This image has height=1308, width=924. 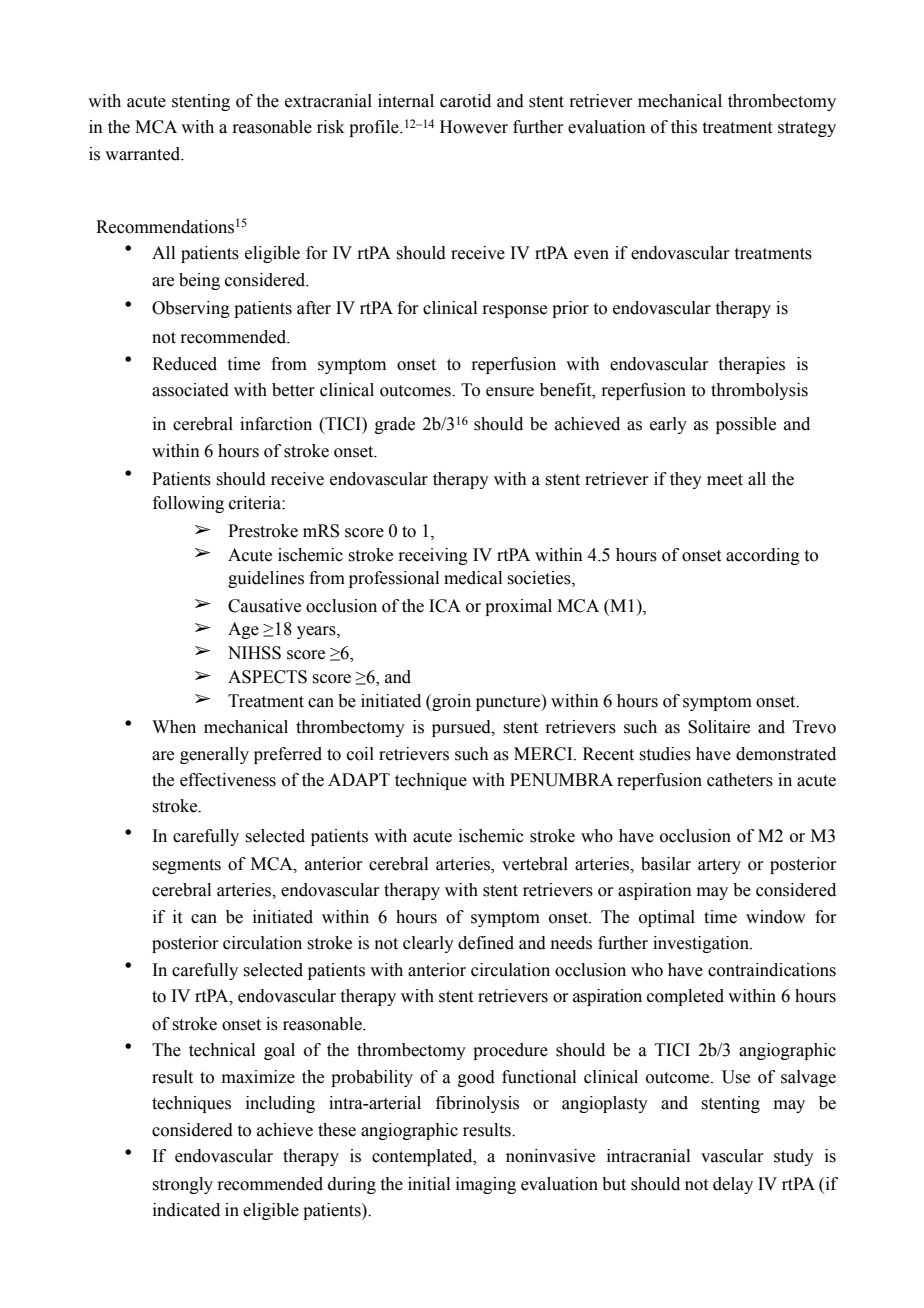 What do you see at coordinates (267, 677) in the image?
I see `ASPECTS` at bounding box center [267, 677].
